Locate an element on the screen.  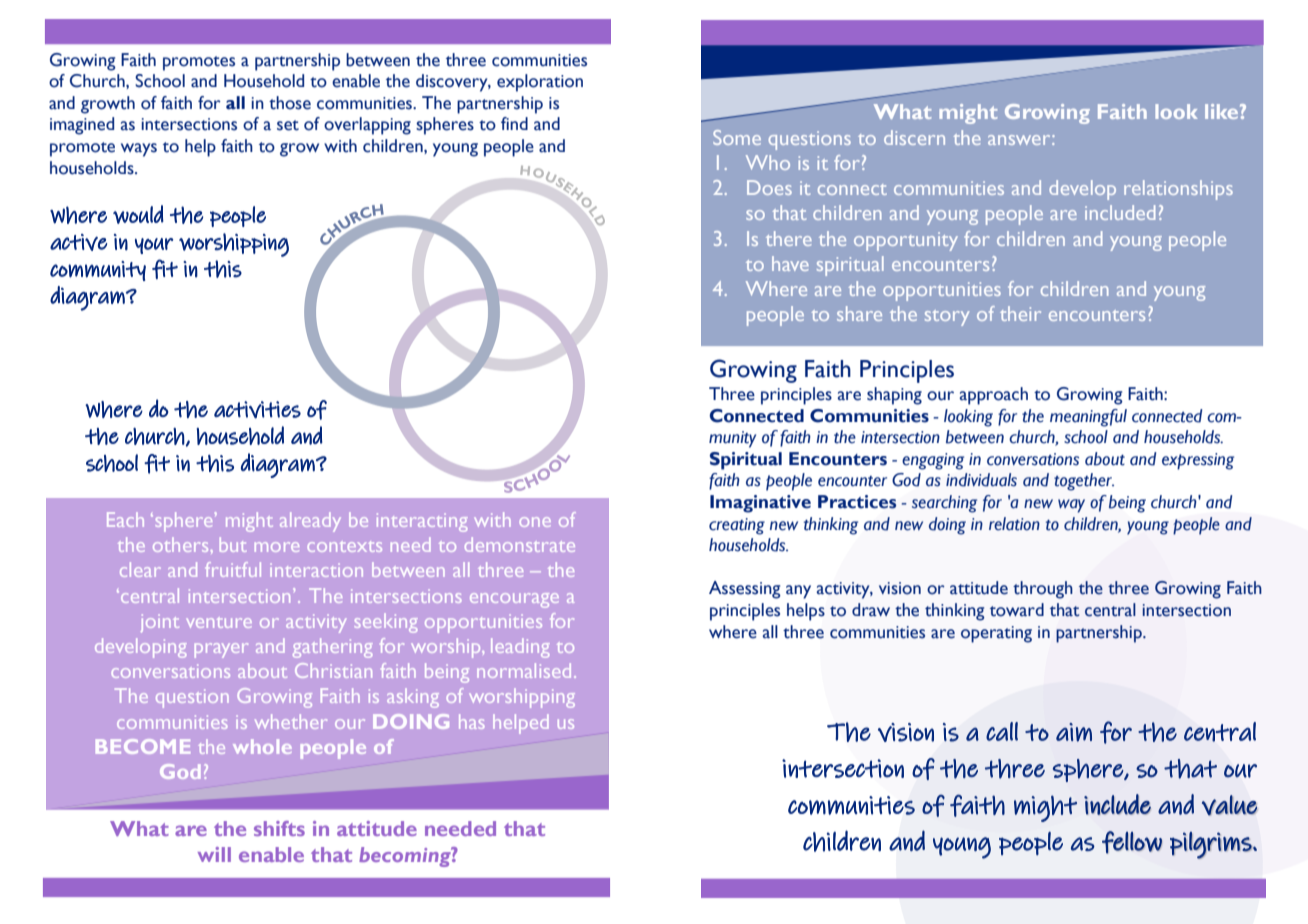
shaping is located at coordinates (894, 396).
